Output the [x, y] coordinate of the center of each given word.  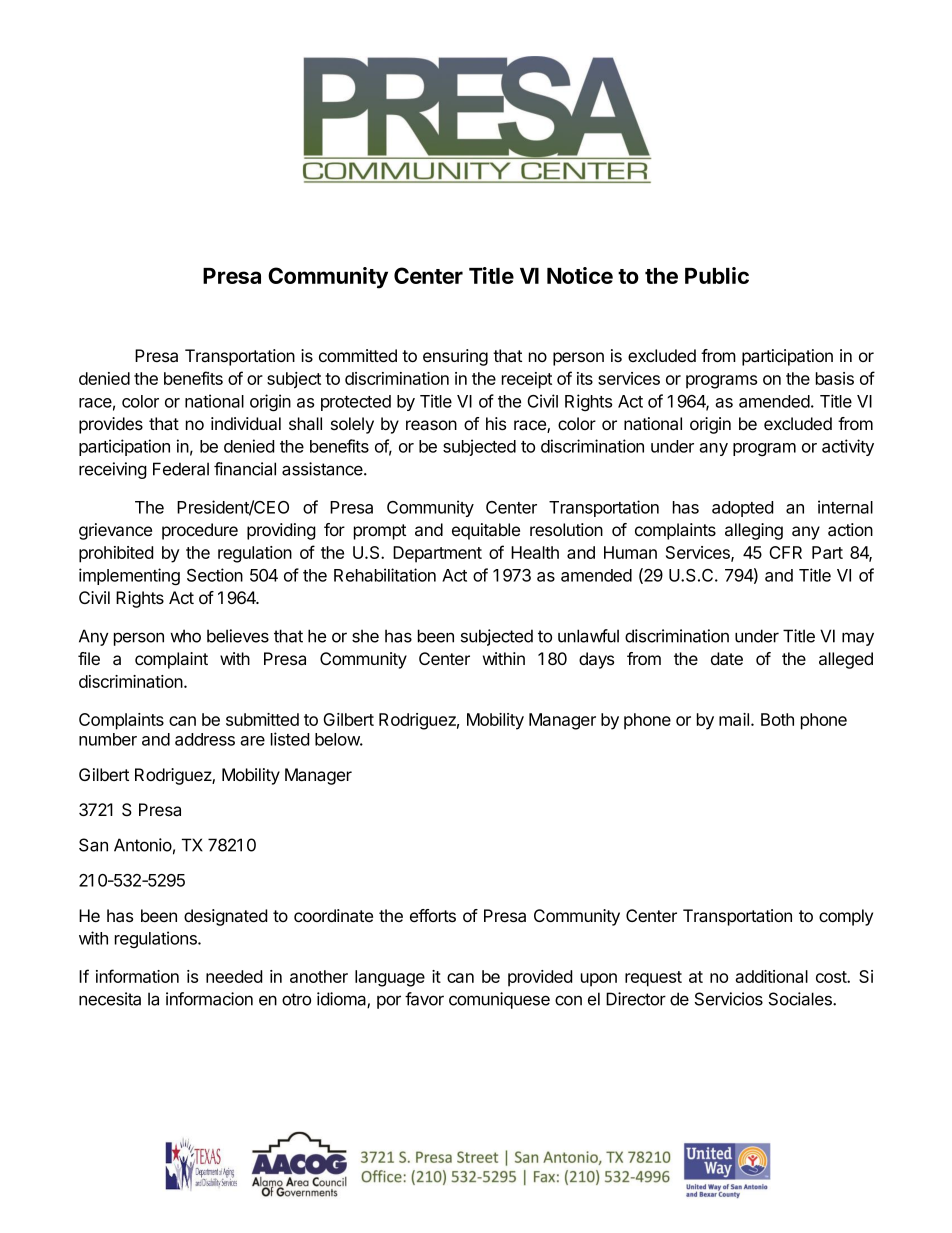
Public [717, 275]
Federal [181, 469]
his [496, 423]
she [365, 636]
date [727, 659]
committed [358, 355]
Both [777, 719]
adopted [742, 509]
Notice [580, 275]
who [185, 636]
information [137, 976]
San [93, 845]
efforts [433, 915]
